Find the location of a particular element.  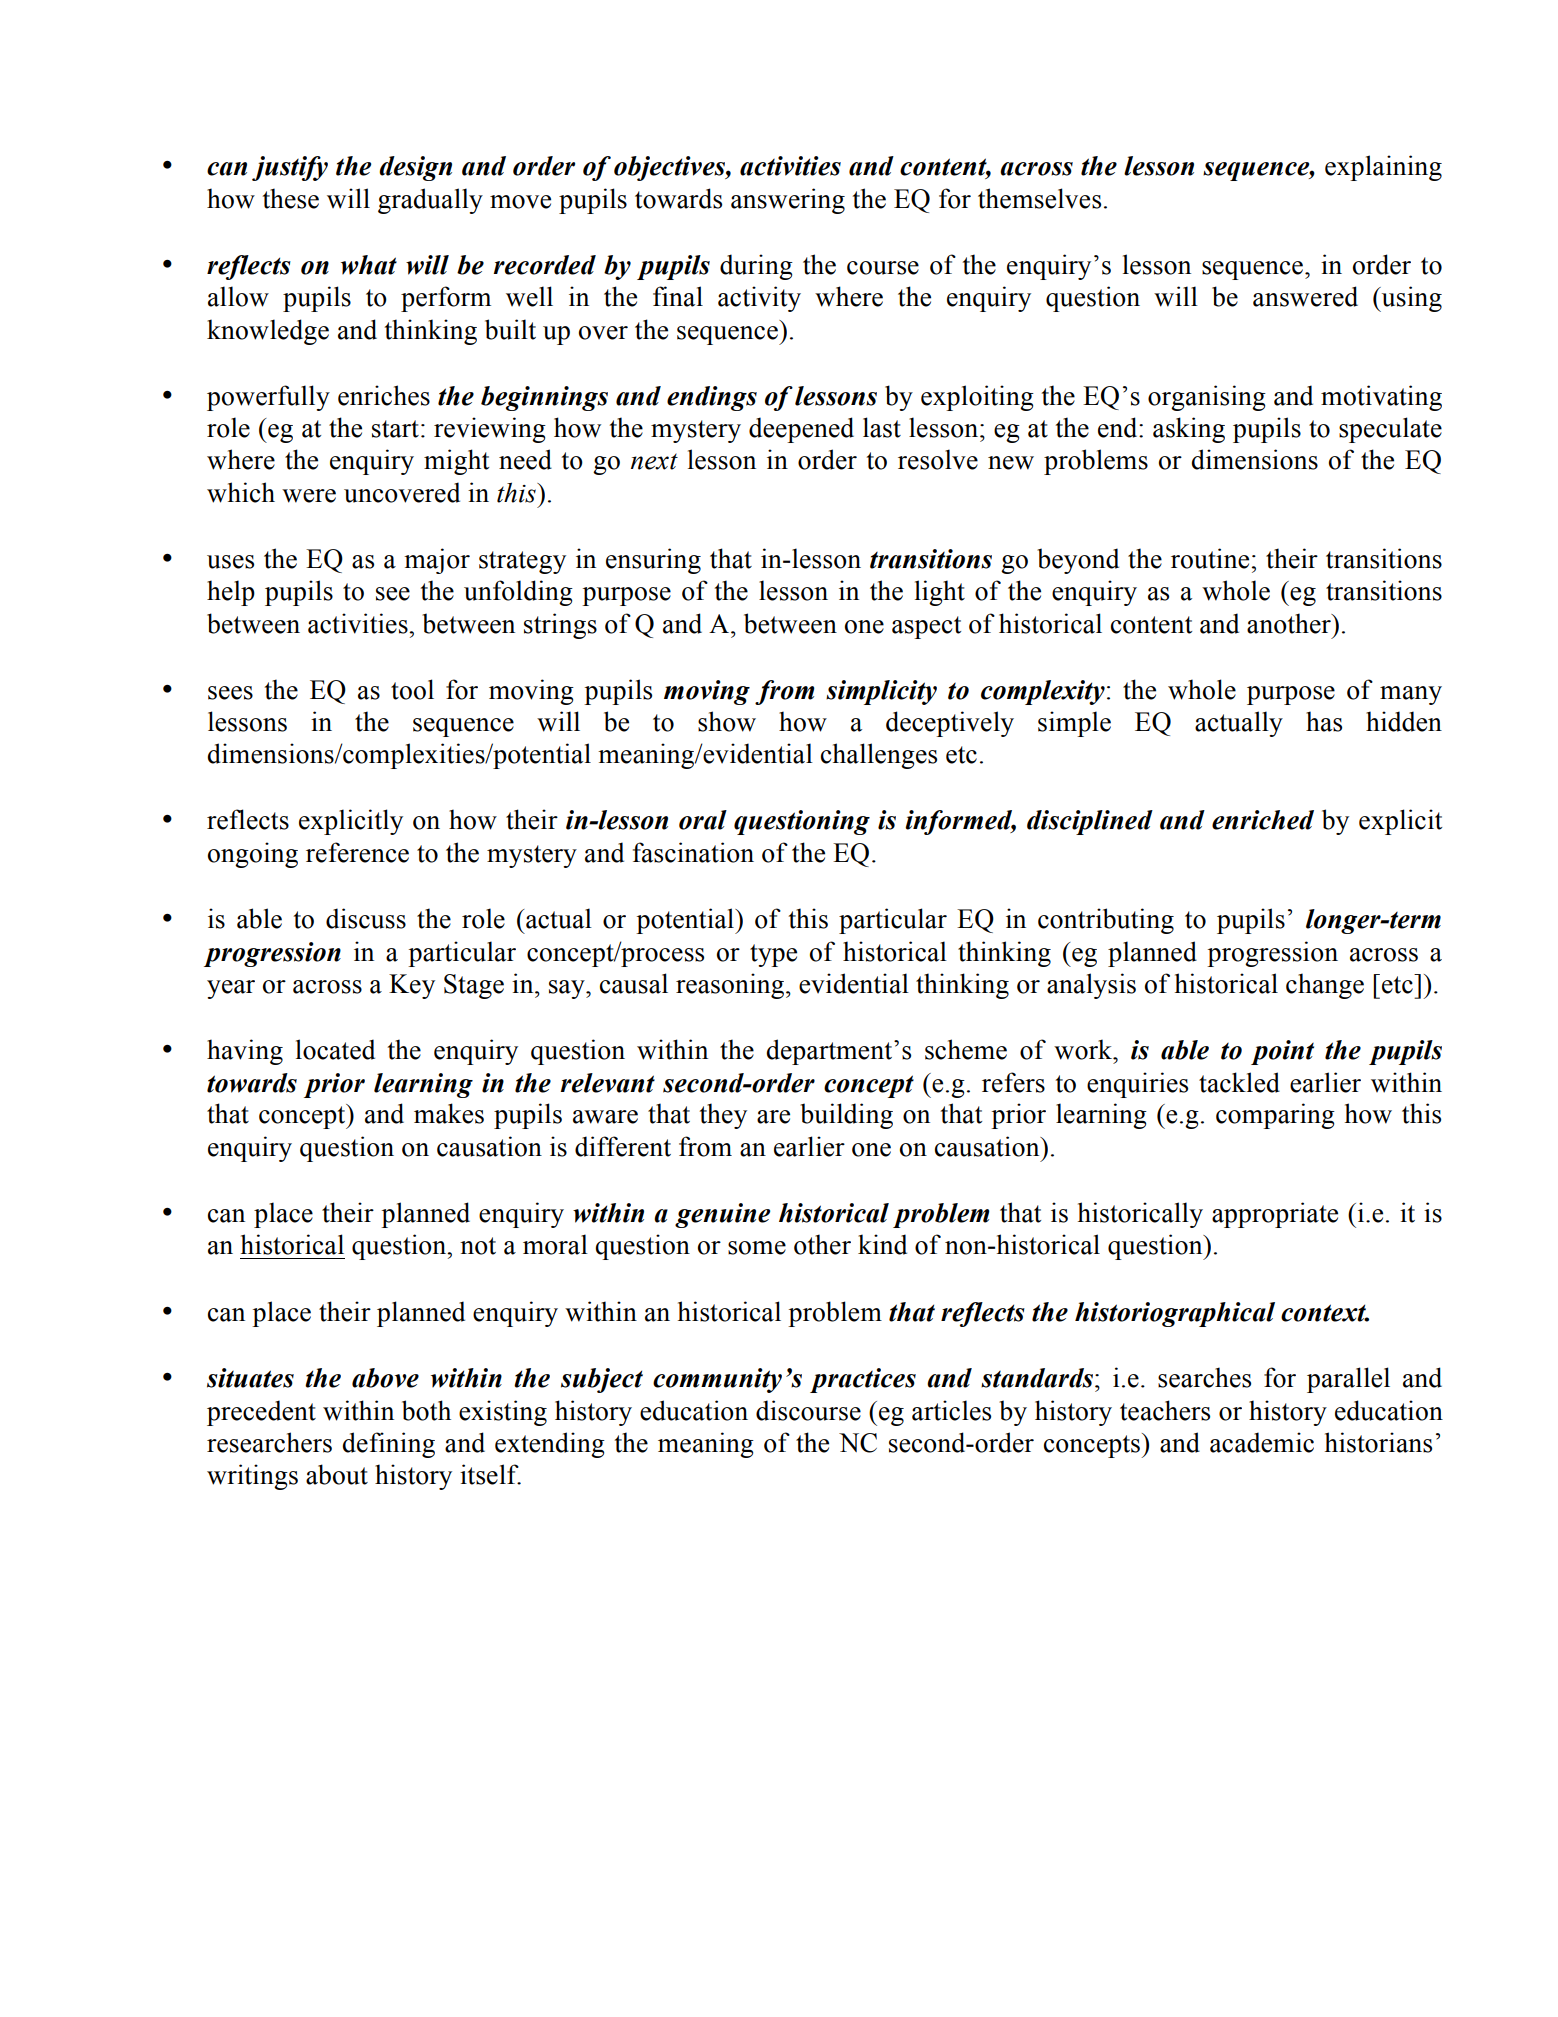

academic is located at coordinates (1262, 1442).
